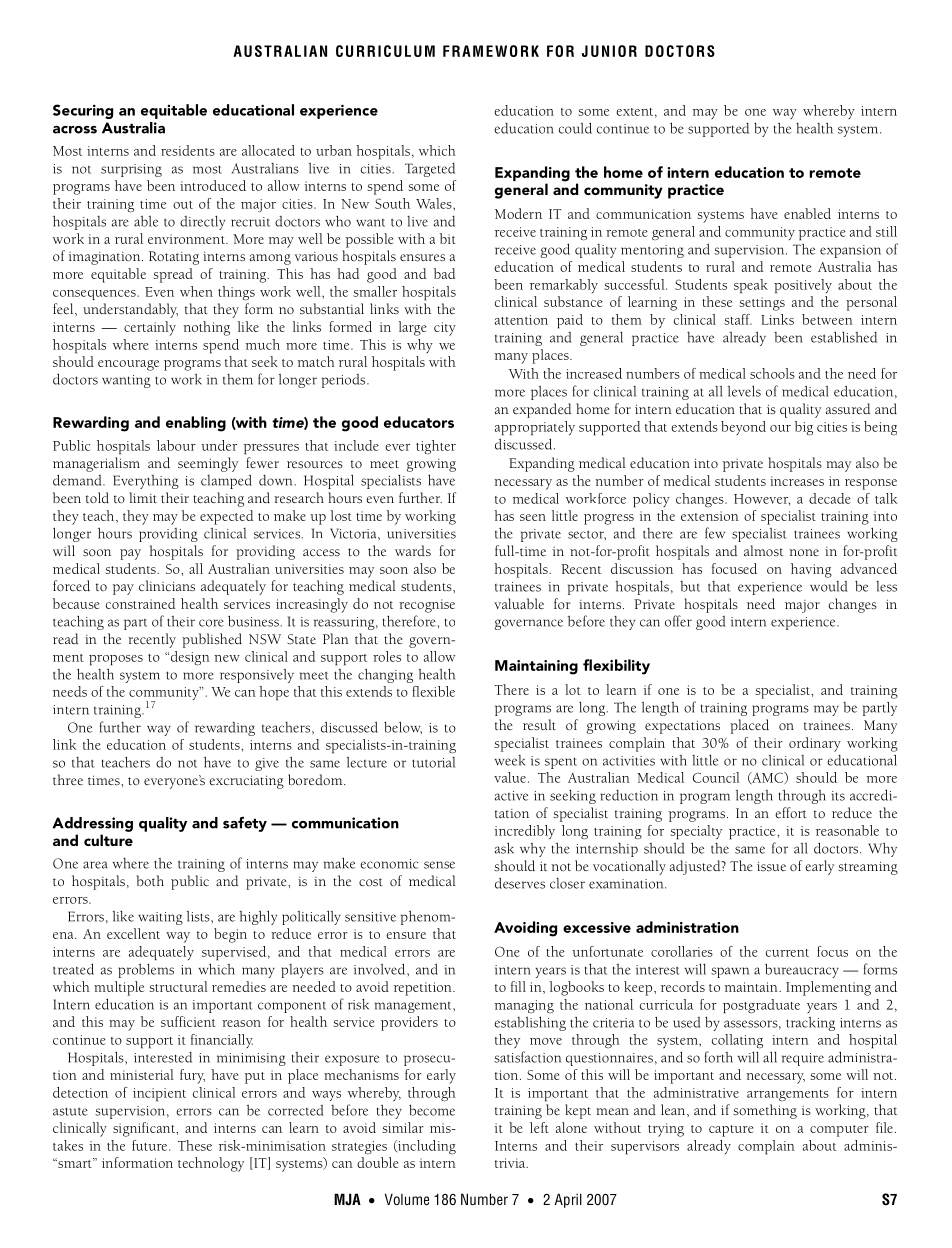 This document has width=952, height=1248. Describe the element at coordinates (426, 1147) in the document. I see `including` at that location.
